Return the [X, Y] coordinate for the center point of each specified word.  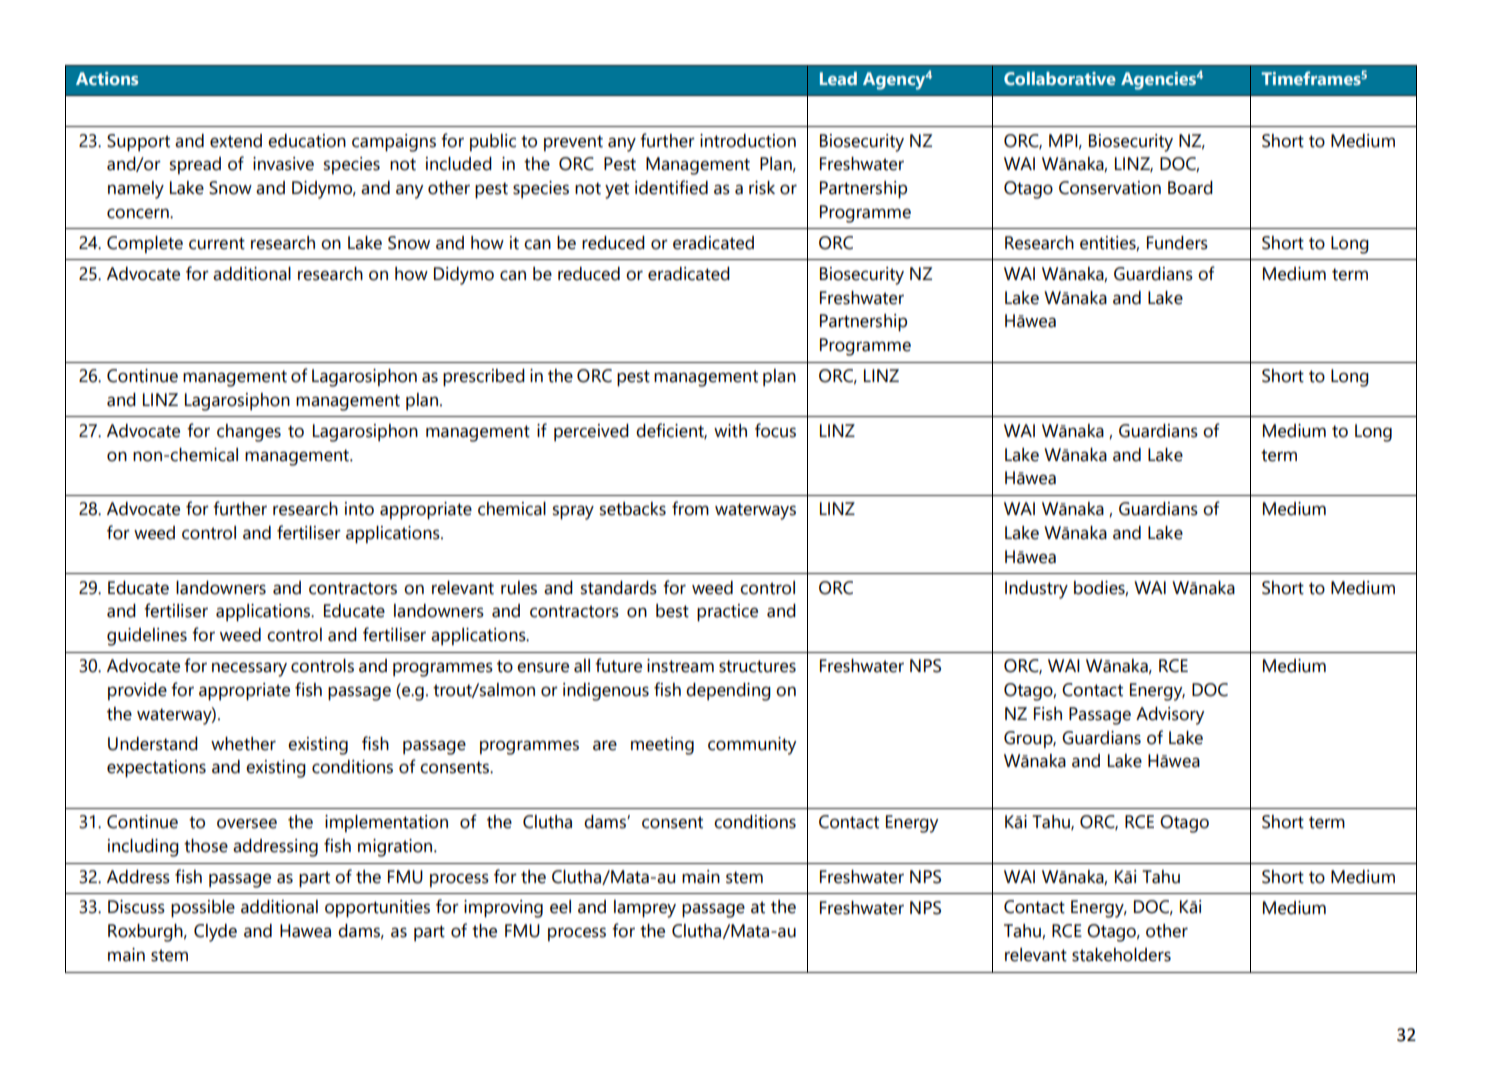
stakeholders [1121, 955]
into [359, 509]
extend [236, 141]
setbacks [633, 509]
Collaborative [1060, 79]
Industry [1036, 590]
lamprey [645, 909]
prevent [573, 143]
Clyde [215, 933]
